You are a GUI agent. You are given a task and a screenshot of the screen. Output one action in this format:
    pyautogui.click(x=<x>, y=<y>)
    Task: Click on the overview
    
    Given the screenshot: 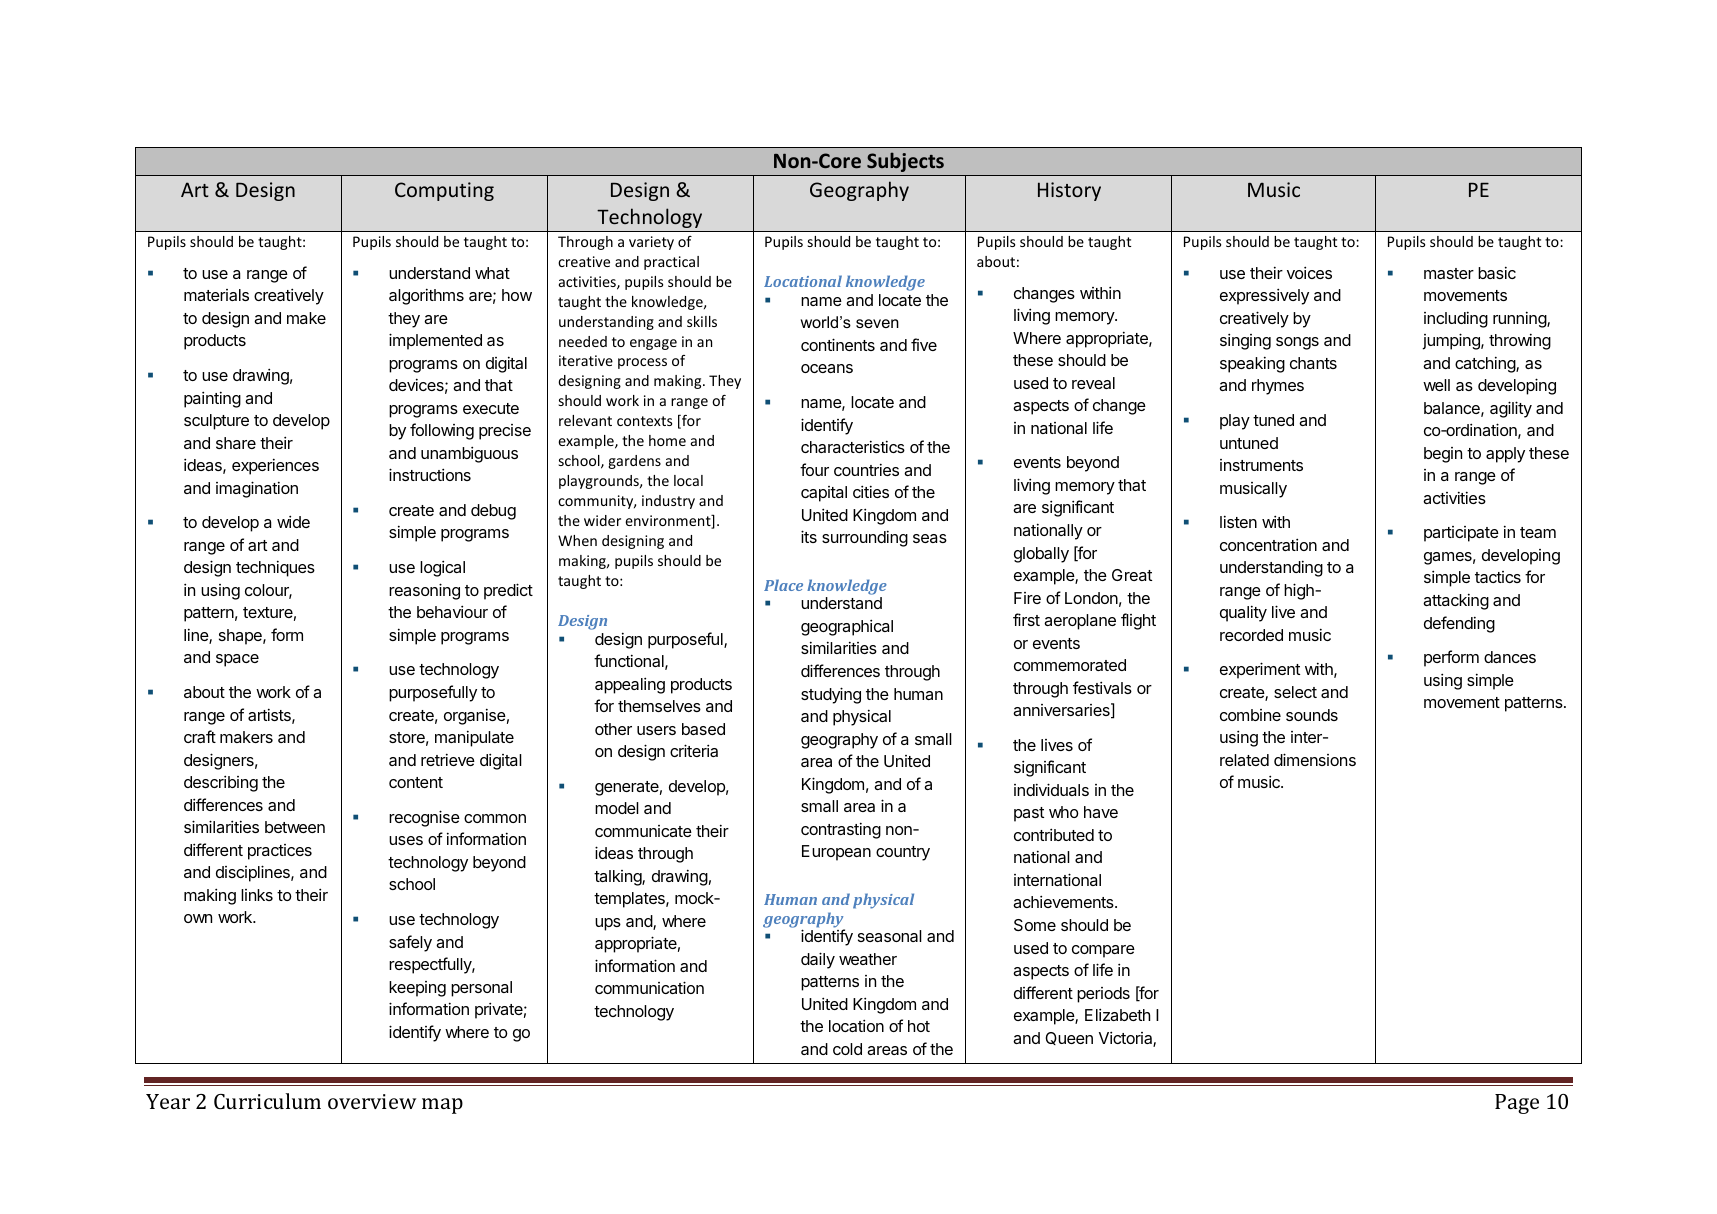 What is the action you would take?
    pyautogui.click(x=372, y=1101)
